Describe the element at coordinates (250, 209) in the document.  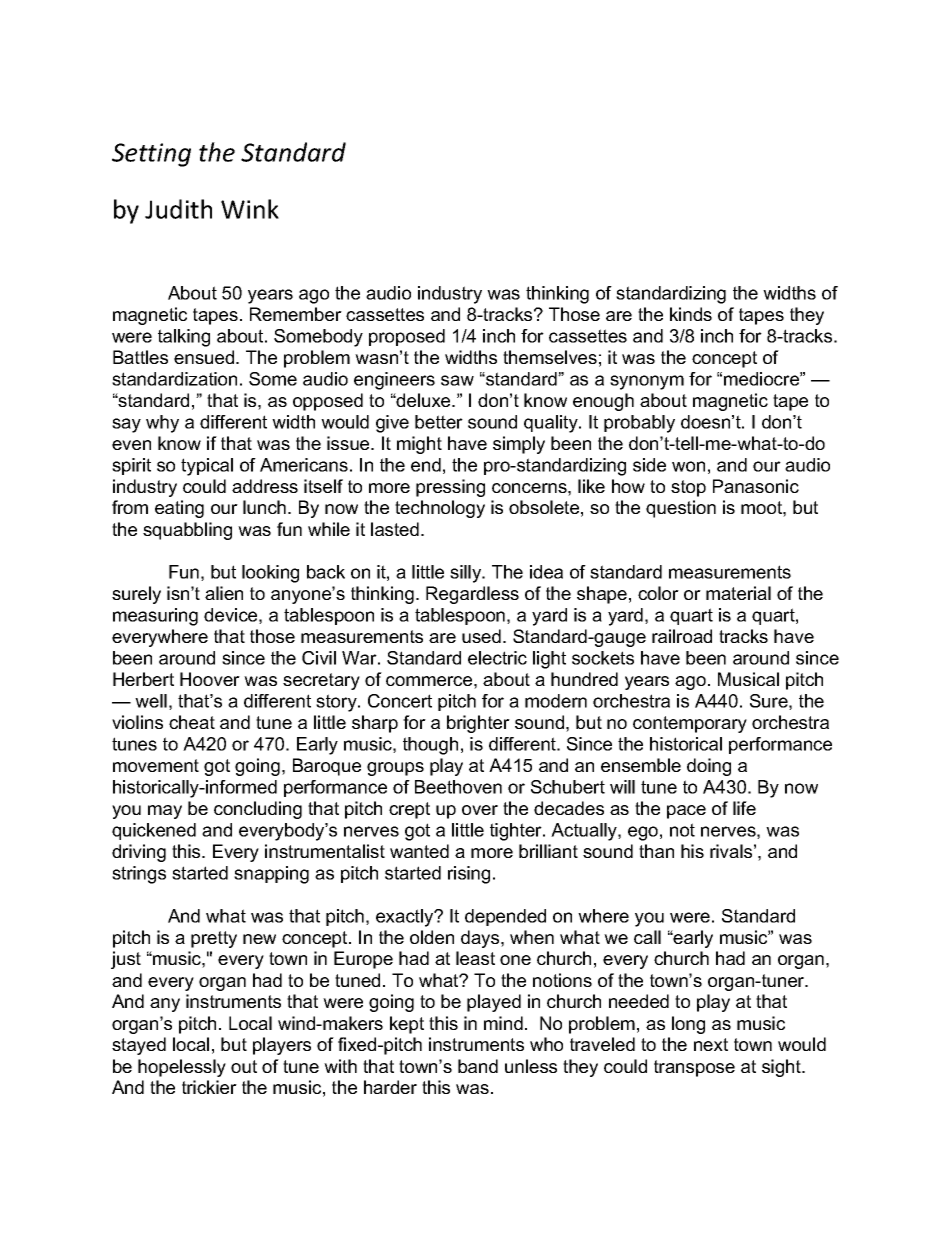
I see `Wink` at that location.
